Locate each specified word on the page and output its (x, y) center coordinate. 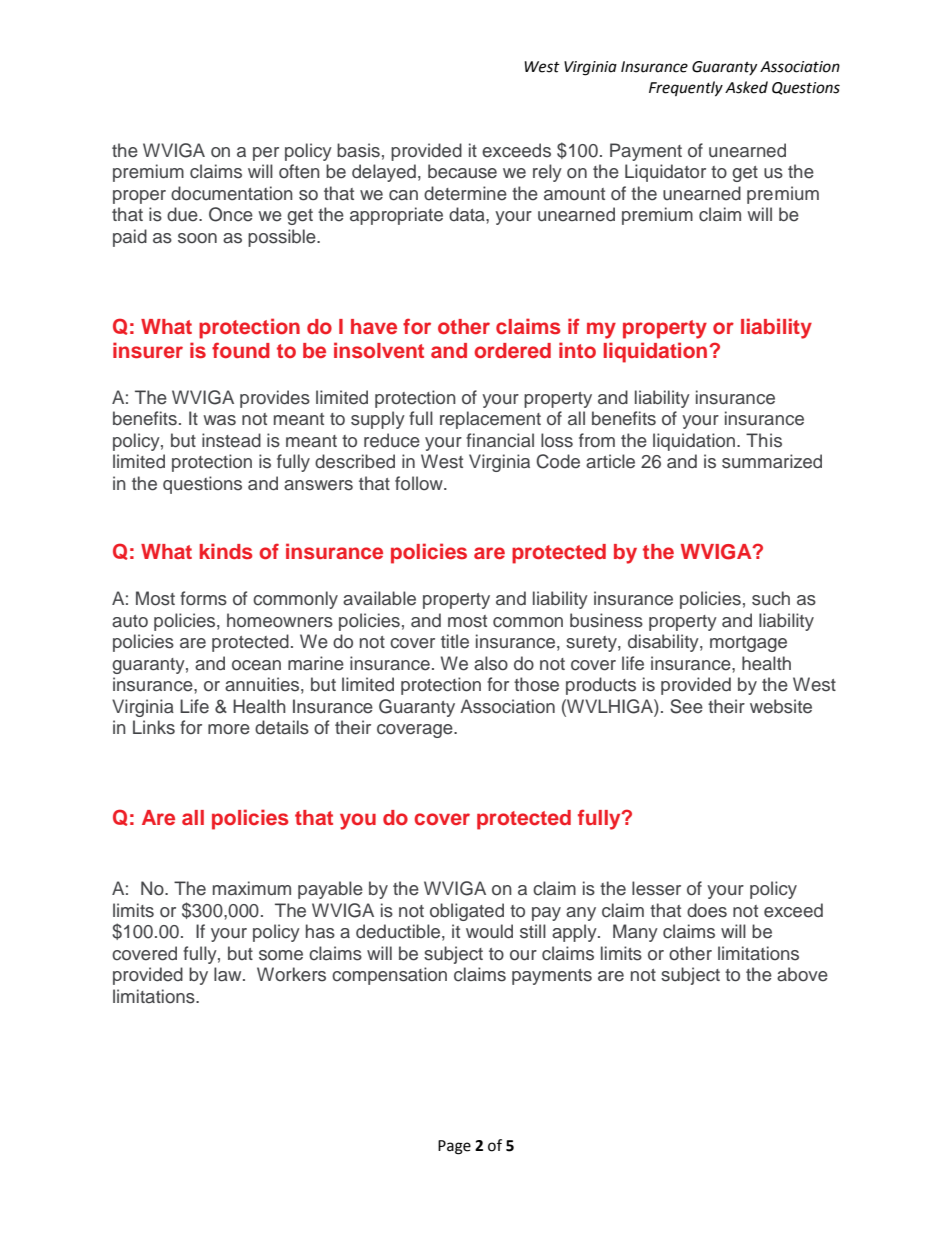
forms (203, 598)
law (229, 974)
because (462, 171)
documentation (232, 193)
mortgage (748, 644)
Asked (746, 87)
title (455, 641)
